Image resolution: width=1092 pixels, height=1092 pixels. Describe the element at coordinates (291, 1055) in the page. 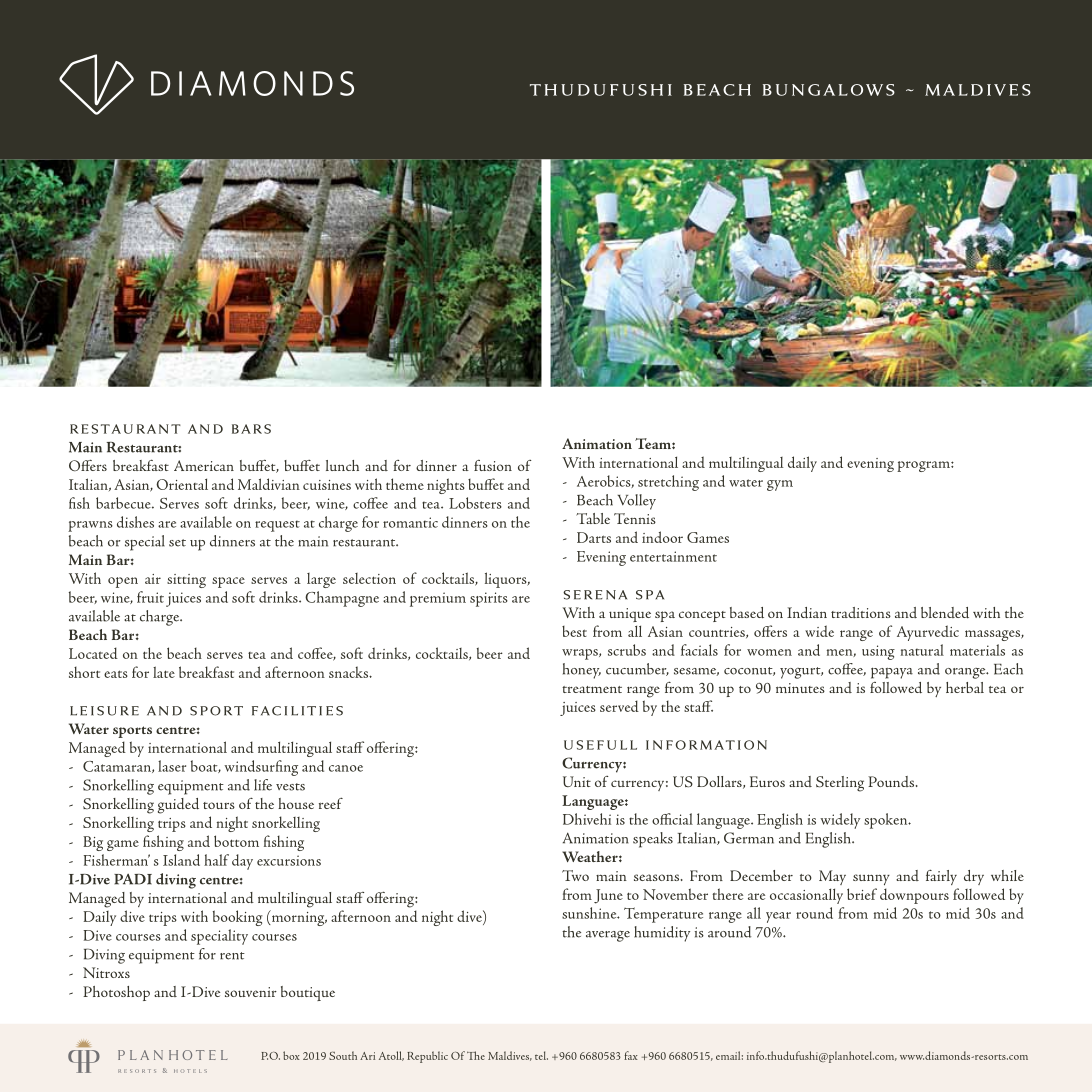

I see `box` at that location.
